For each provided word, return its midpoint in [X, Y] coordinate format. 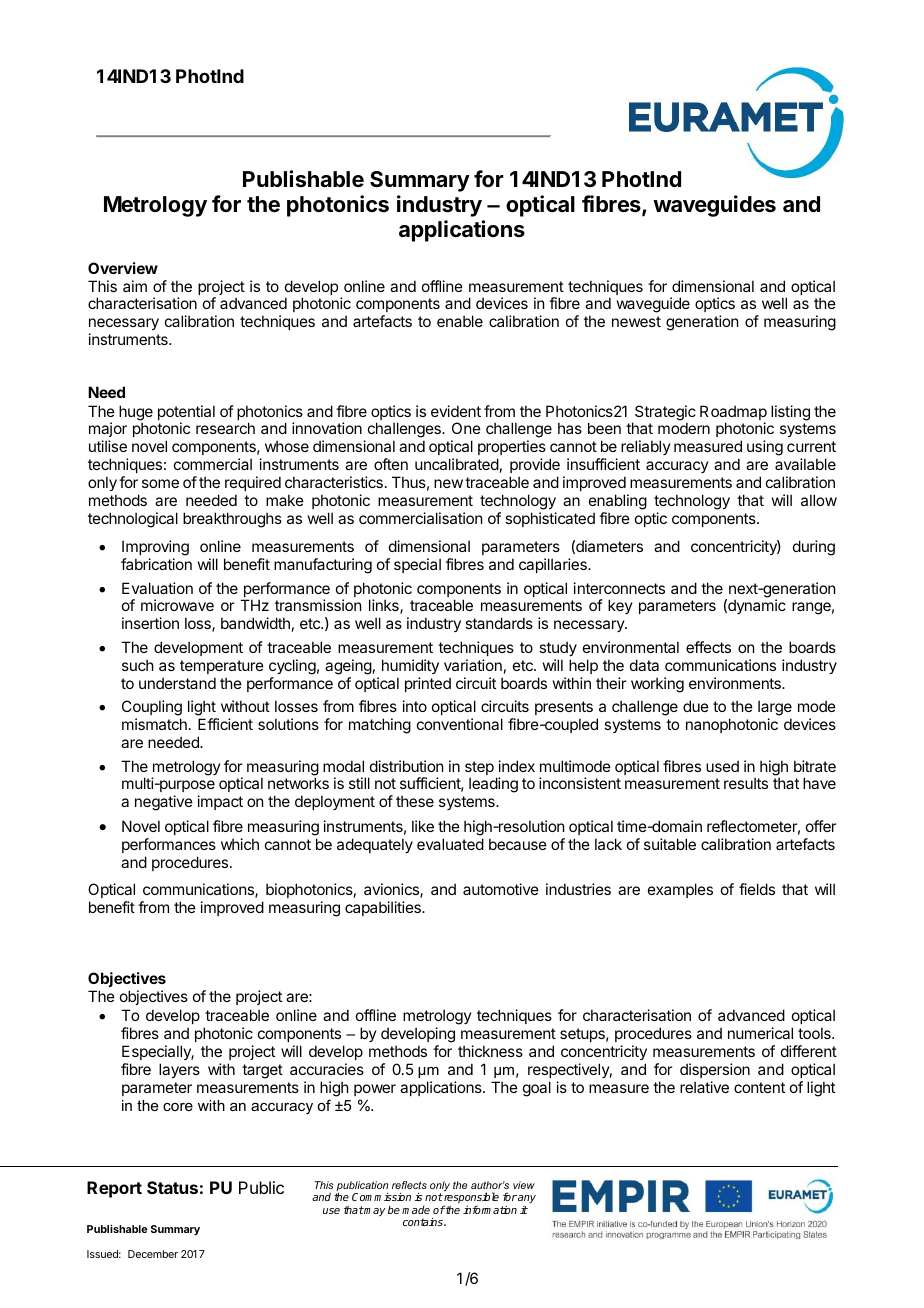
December [153, 1254]
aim [135, 286]
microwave [177, 605]
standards [499, 623]
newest [636, 321]
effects [708, 647]
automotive [501, 889]
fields [757, 889]
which [240, 844]
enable [460, 321]
